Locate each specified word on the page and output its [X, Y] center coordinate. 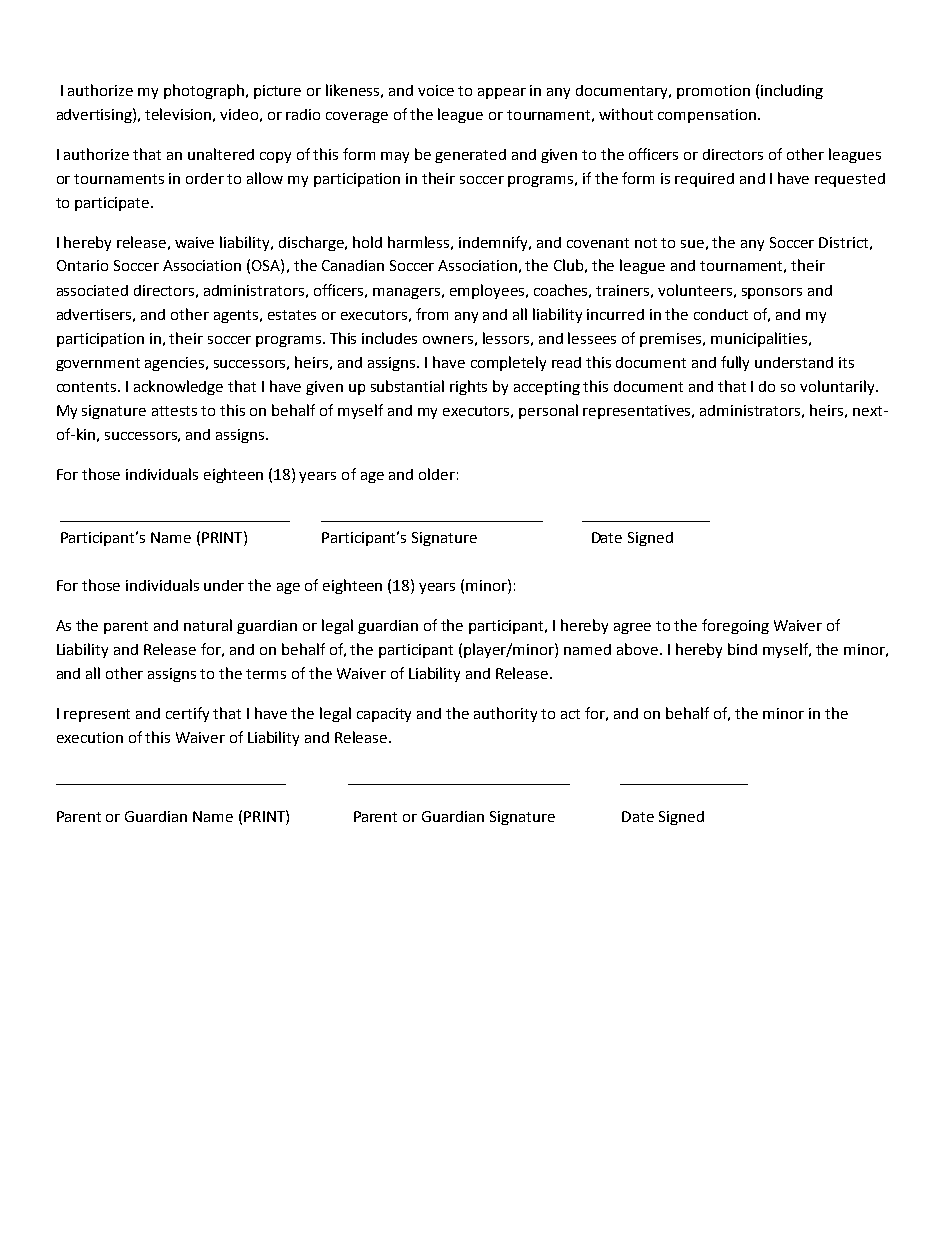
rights [468, 387]
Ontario [82, 265]
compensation [707, 116]
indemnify [495, 243]
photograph [205, 91]
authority [505, 714]
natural [208, 625]
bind [742, 649]
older [437, 474]
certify [187, 714]
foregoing [735, 626]
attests [174, 411]
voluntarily [838, 387]
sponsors [772, 293]
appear [502, 93]
